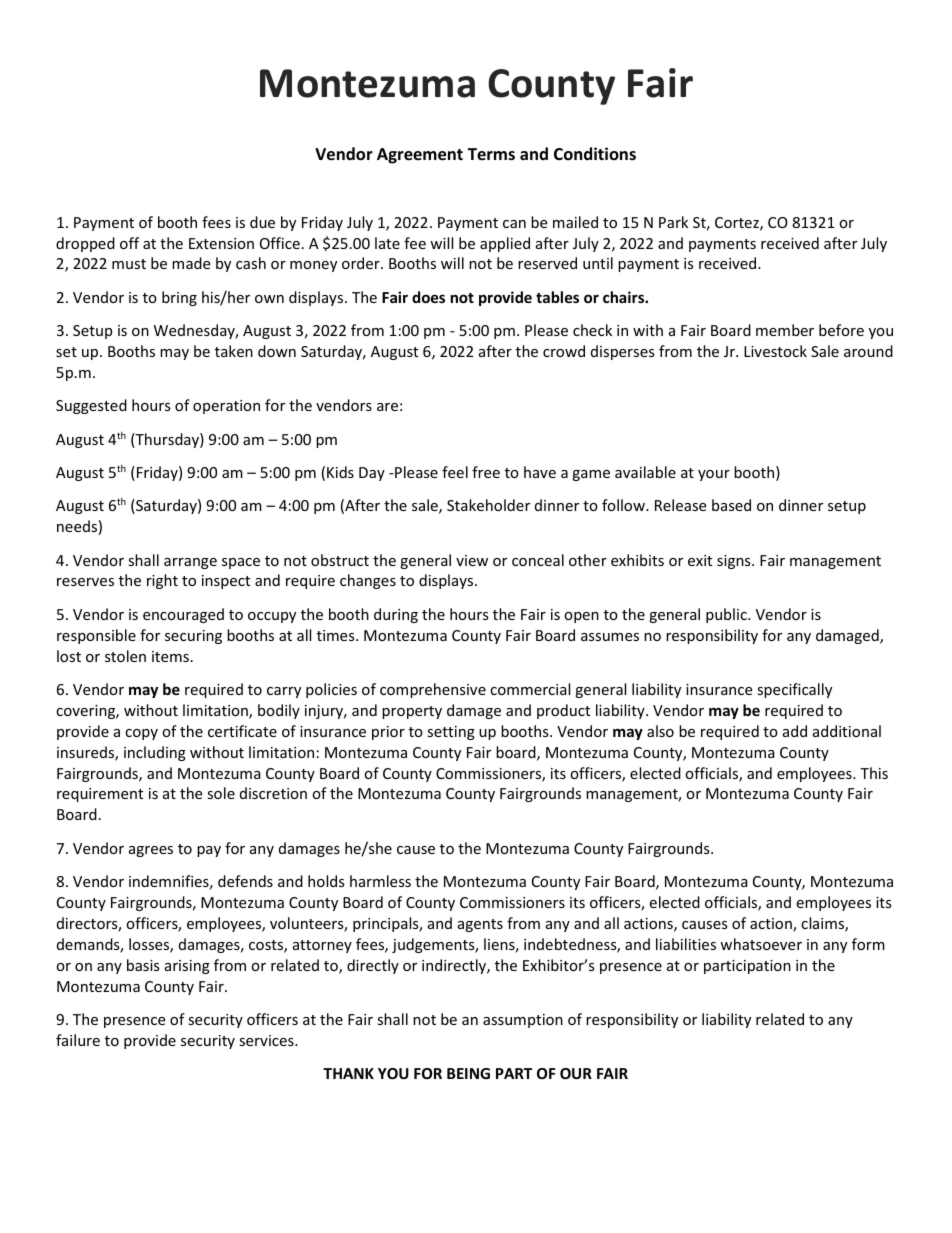  I want to click on free, so click(486, 472).
